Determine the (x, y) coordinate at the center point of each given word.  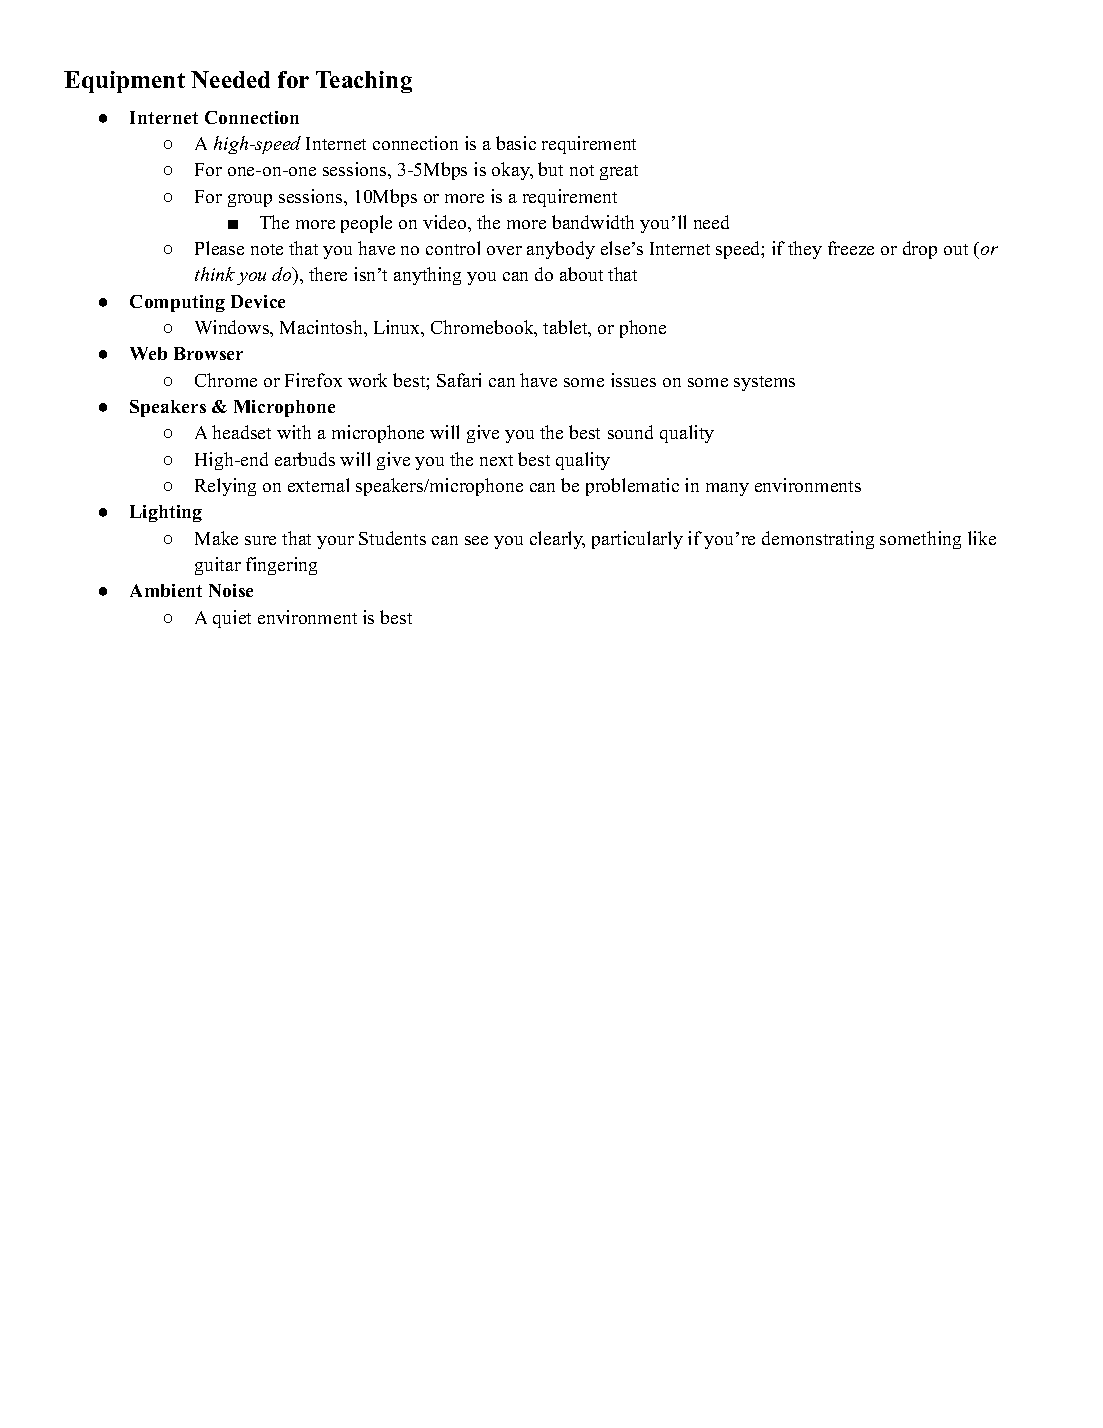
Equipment (124, 82)
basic (516, 143)
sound (630, 432)
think (215, 274)
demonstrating (818, 540)
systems (764, 383)
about (581, 274)
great (619, 172)
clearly (557, 540)
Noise (231, 590)
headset (241, 432)
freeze (851, 248)
